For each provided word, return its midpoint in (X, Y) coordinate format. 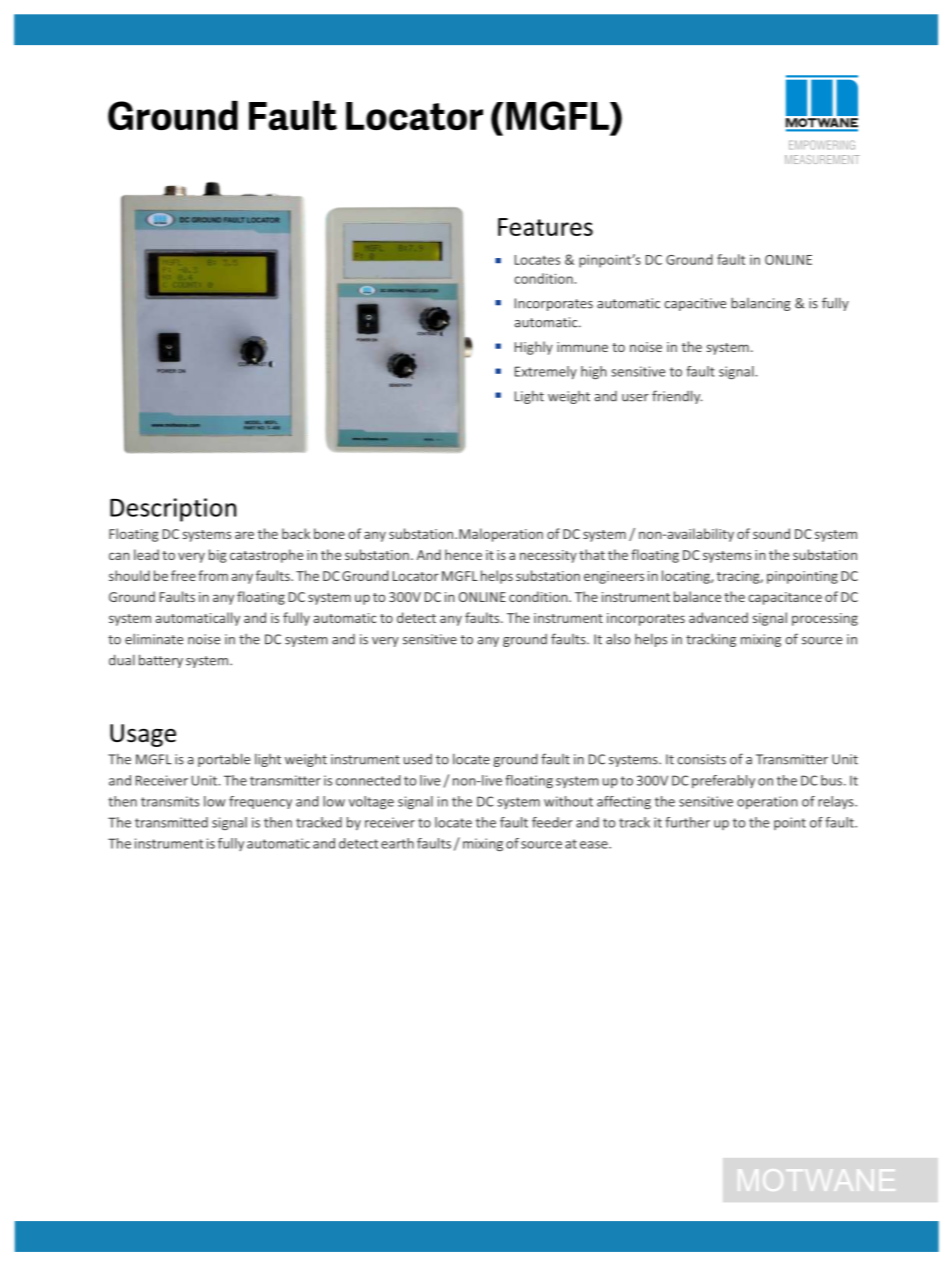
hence (463, 554)
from (213, 575)
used (418, 759)
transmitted (171, 822)
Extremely (546, 372)
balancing (761, 304)
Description (173, 510)
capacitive (695, 304)
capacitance (785, 598)
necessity (548, 556)
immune (582, 347)
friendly (677, 397)
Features (545, 227)
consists (701, 759)
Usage (143, 735)
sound (771, 533)
